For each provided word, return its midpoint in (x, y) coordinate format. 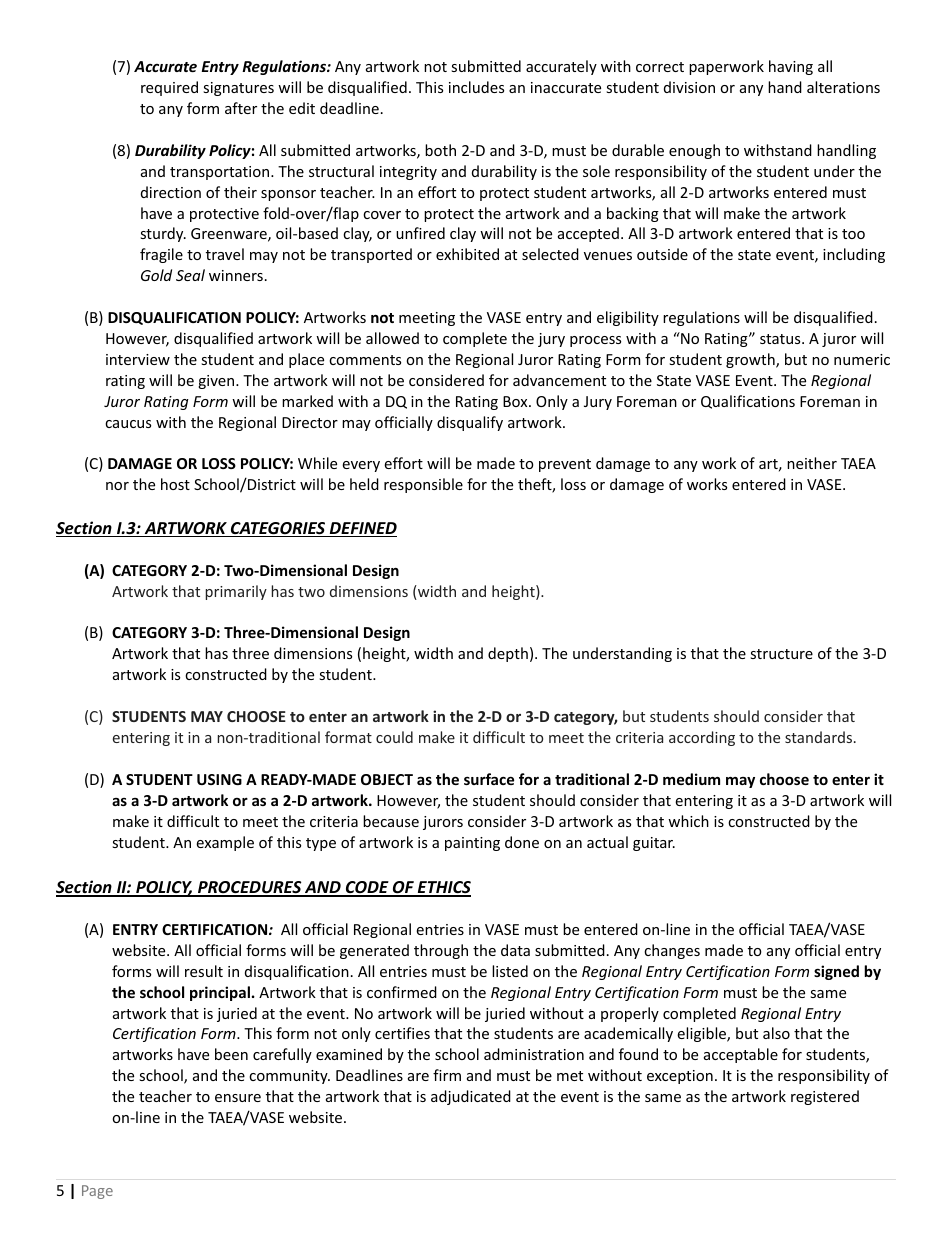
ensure (238, 1098)
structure (781, 654)
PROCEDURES (250, 888)
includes (476, 87)
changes (672, 951)
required (169, 88)
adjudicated (471, 1097)
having (791, 67)
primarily (236, 592)
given (217, 382)
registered (825, 1097)
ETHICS (443, 888)
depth (508, 654)
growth (751, 360)
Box (516, 401)
